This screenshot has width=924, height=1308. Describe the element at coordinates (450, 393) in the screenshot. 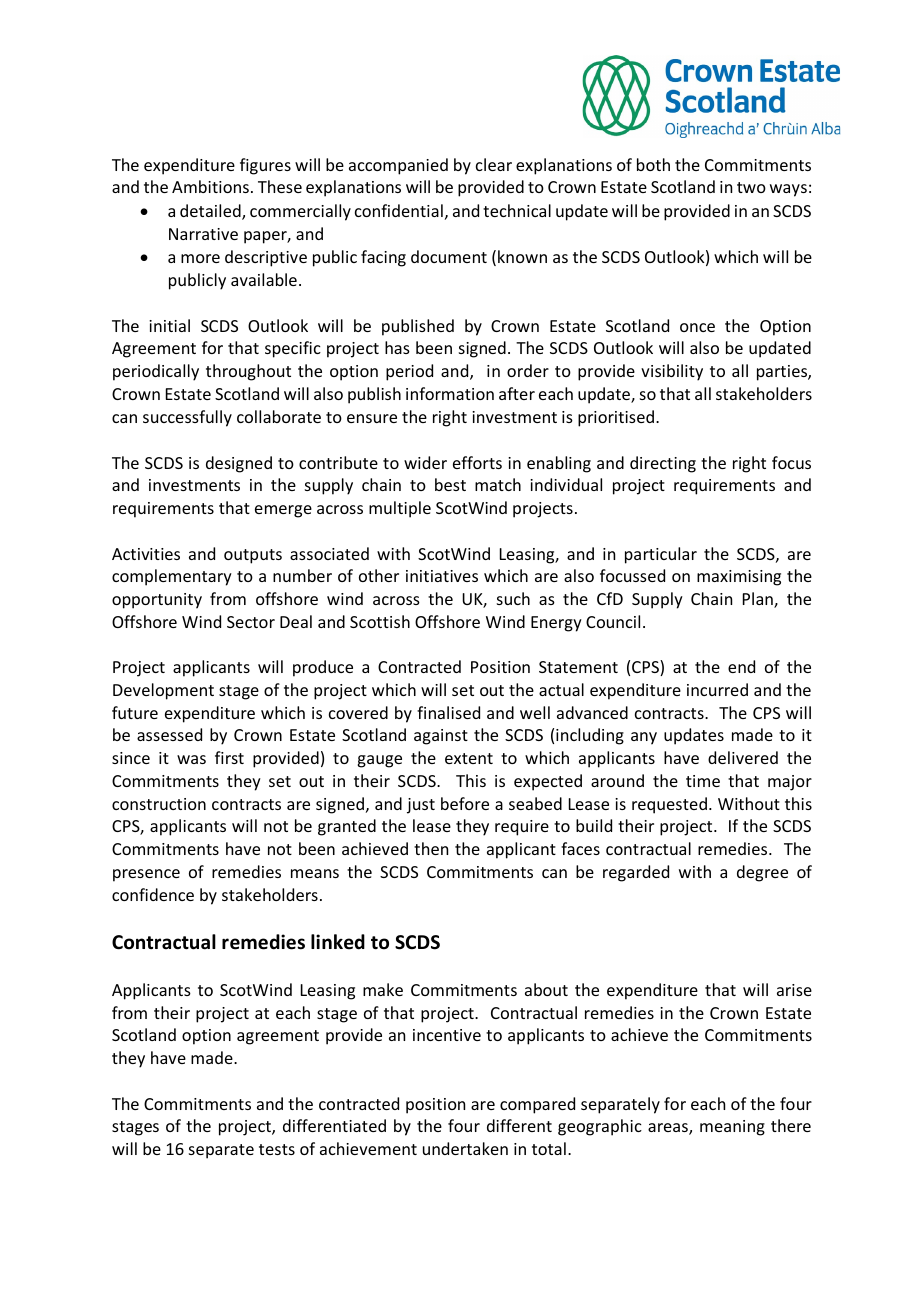

I see `information` at that location.
